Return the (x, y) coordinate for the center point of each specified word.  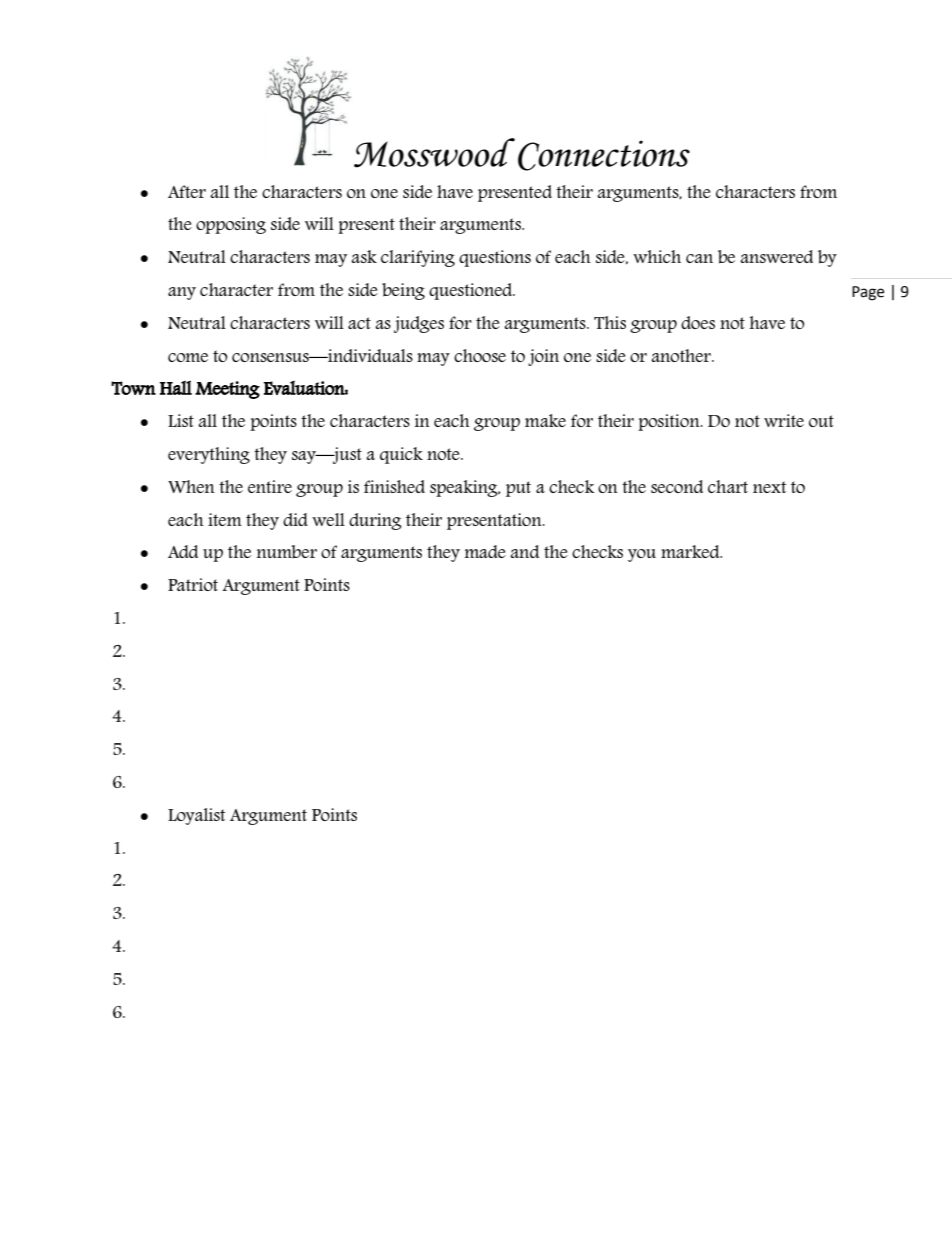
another (682, 355)
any (182, 293)
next (770, 487)
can (699, 258)
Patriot (193, 584)
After (187, 191)
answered (776, 256)
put (518, 489)
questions (495, 258)
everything (209, 455)
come (188, 357)
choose (480, 355)
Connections (604, 155)
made (485, 551)
